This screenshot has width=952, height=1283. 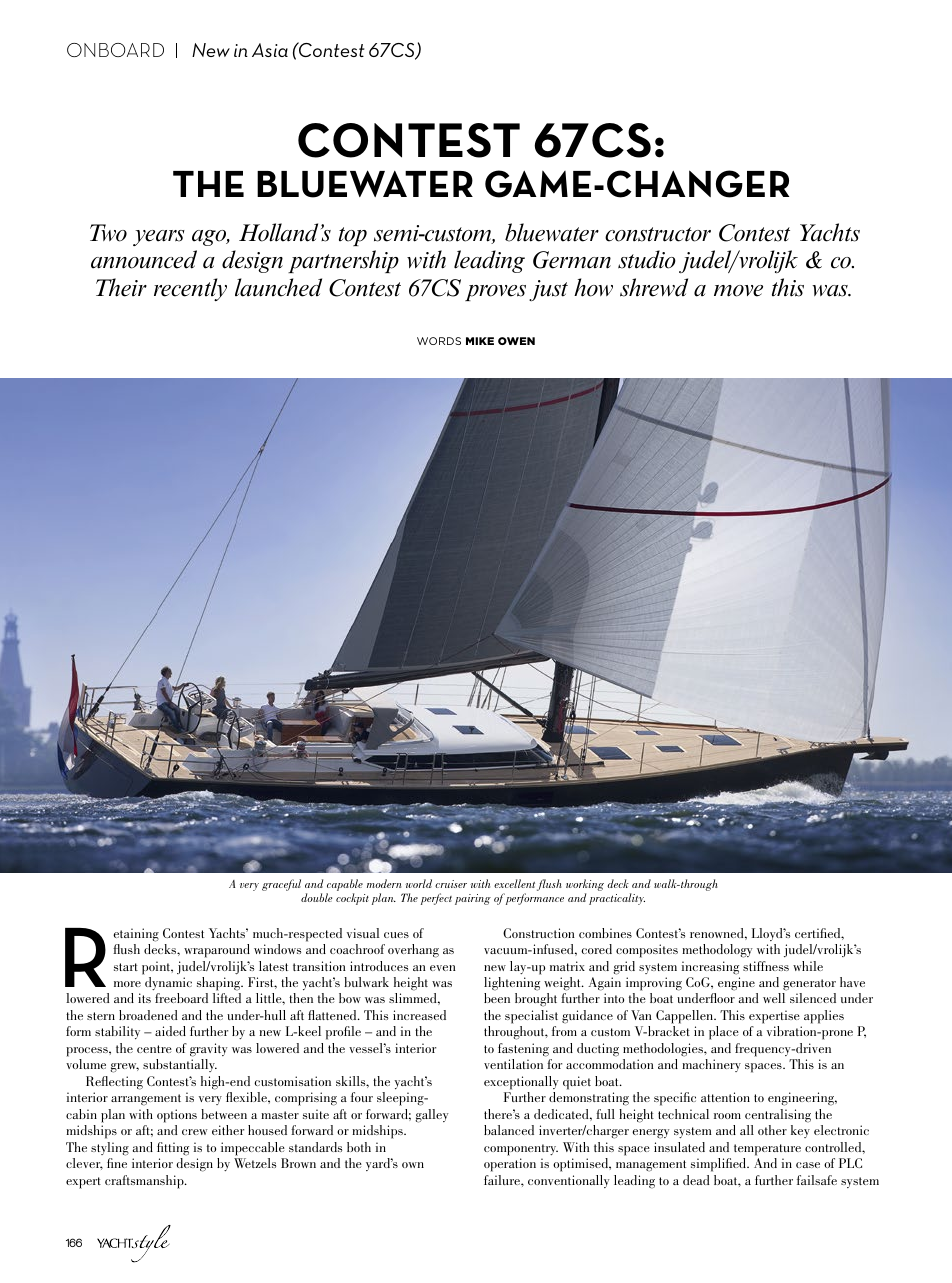 I want to click on constructor, so click(x=658, y=234).
